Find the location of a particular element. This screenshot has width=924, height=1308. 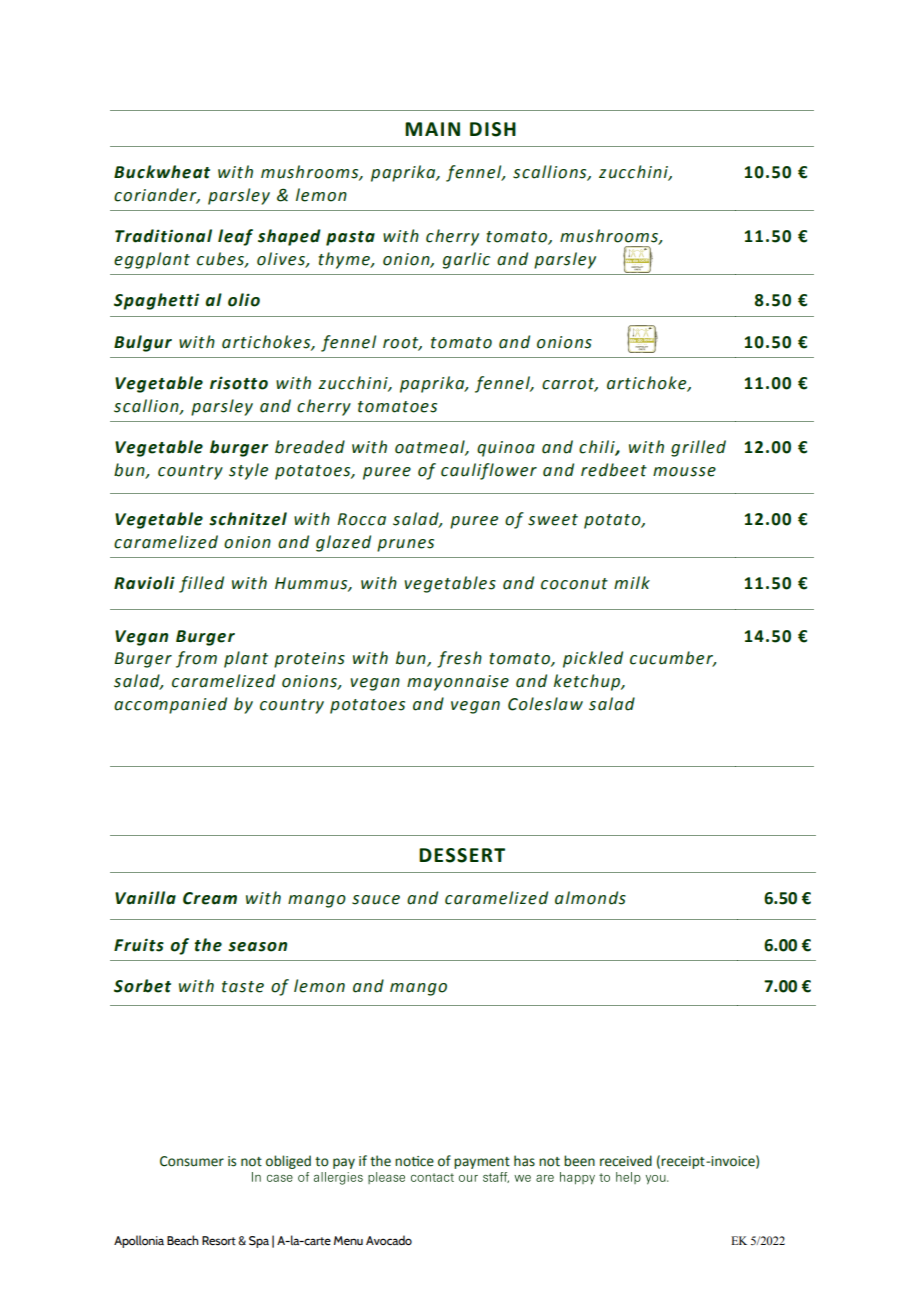

DISH is located at coordinates (493, 129).
